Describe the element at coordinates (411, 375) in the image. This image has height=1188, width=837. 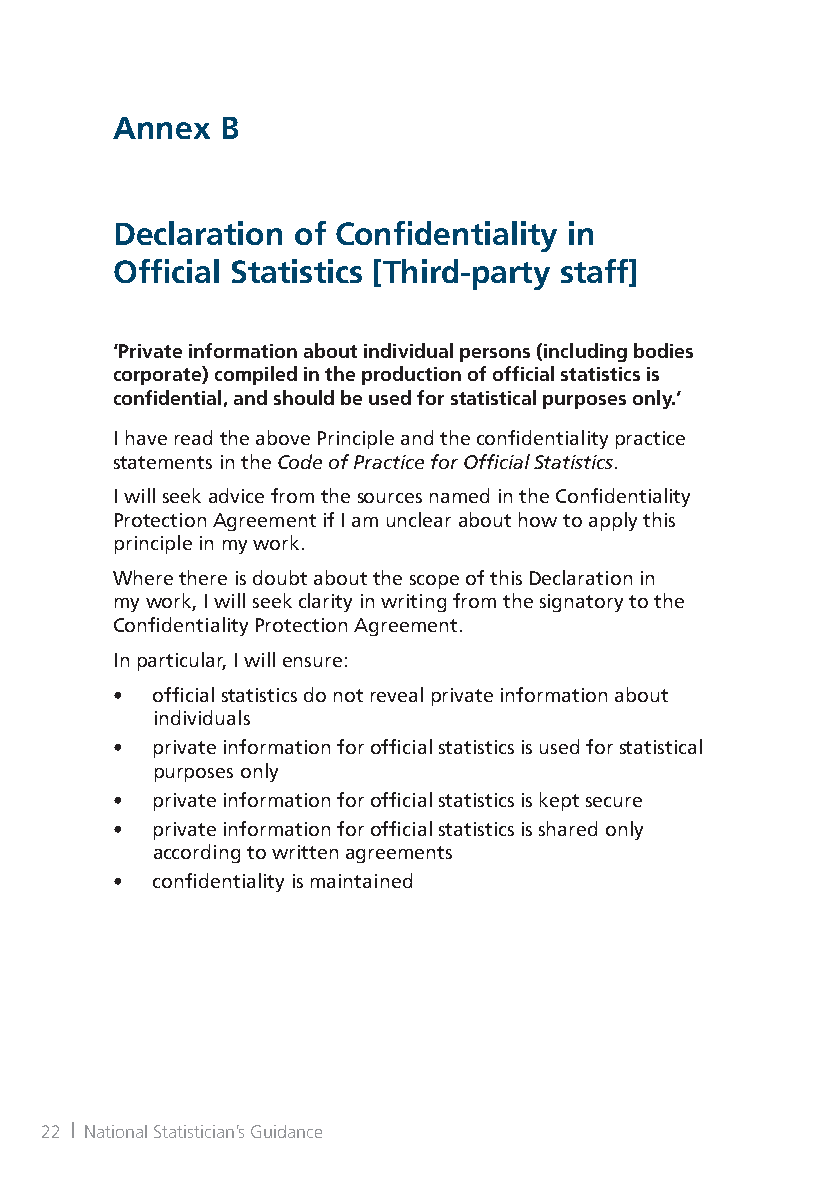
I see `production` at that location.
